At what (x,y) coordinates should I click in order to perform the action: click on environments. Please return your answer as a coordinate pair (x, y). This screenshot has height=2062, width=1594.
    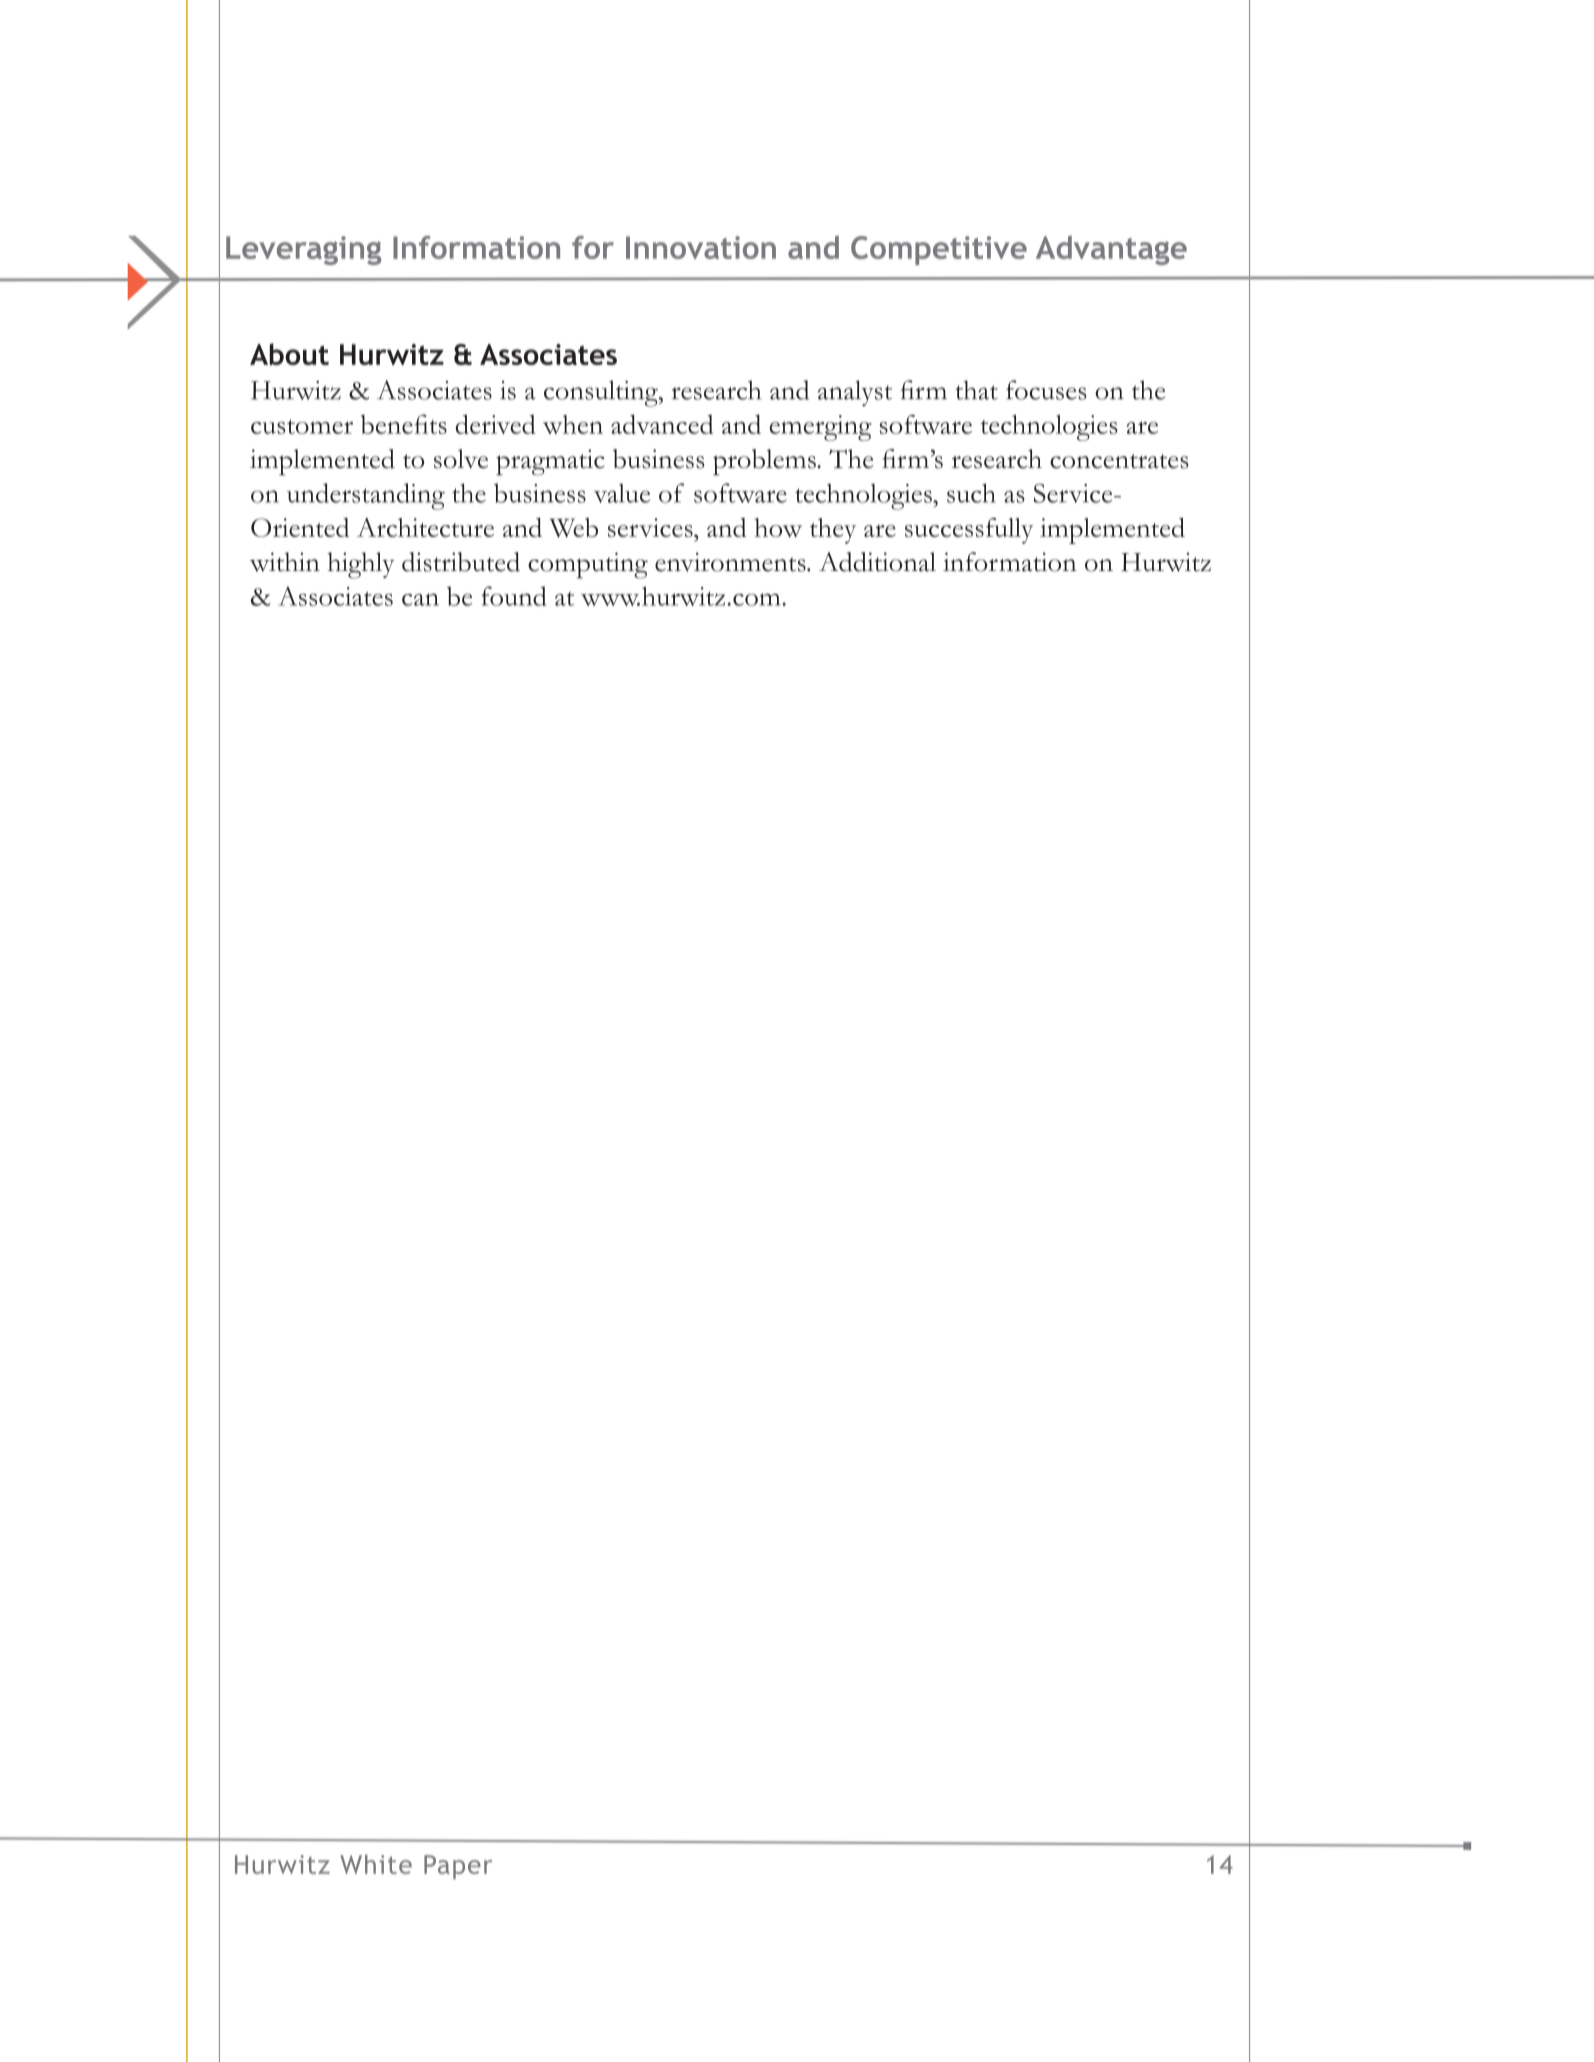
    Looking at the image, I should click on (731, 562).
